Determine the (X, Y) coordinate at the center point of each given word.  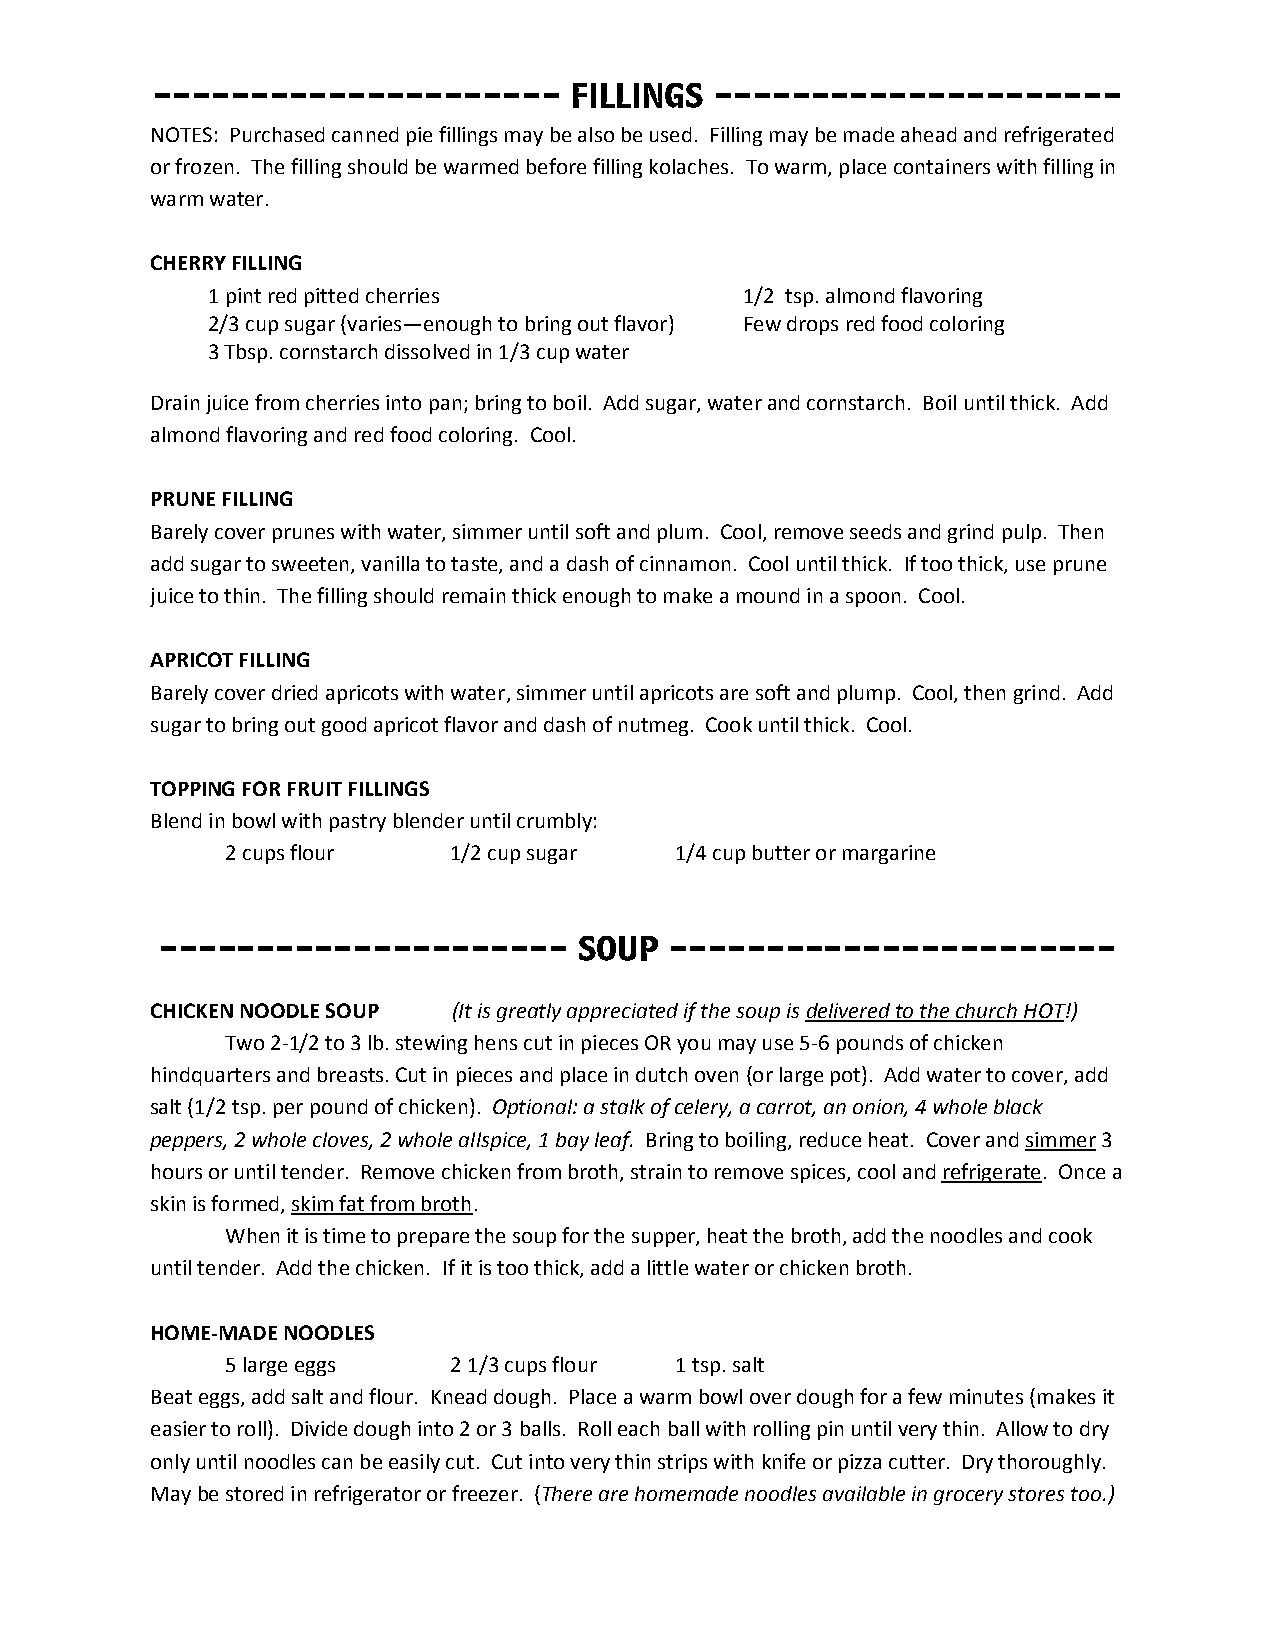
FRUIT (315, 789)
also (596, 134)
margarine (889, 854)
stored (254, 1493)
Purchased (277, 134)
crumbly (554, 822)
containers (942, 166)
